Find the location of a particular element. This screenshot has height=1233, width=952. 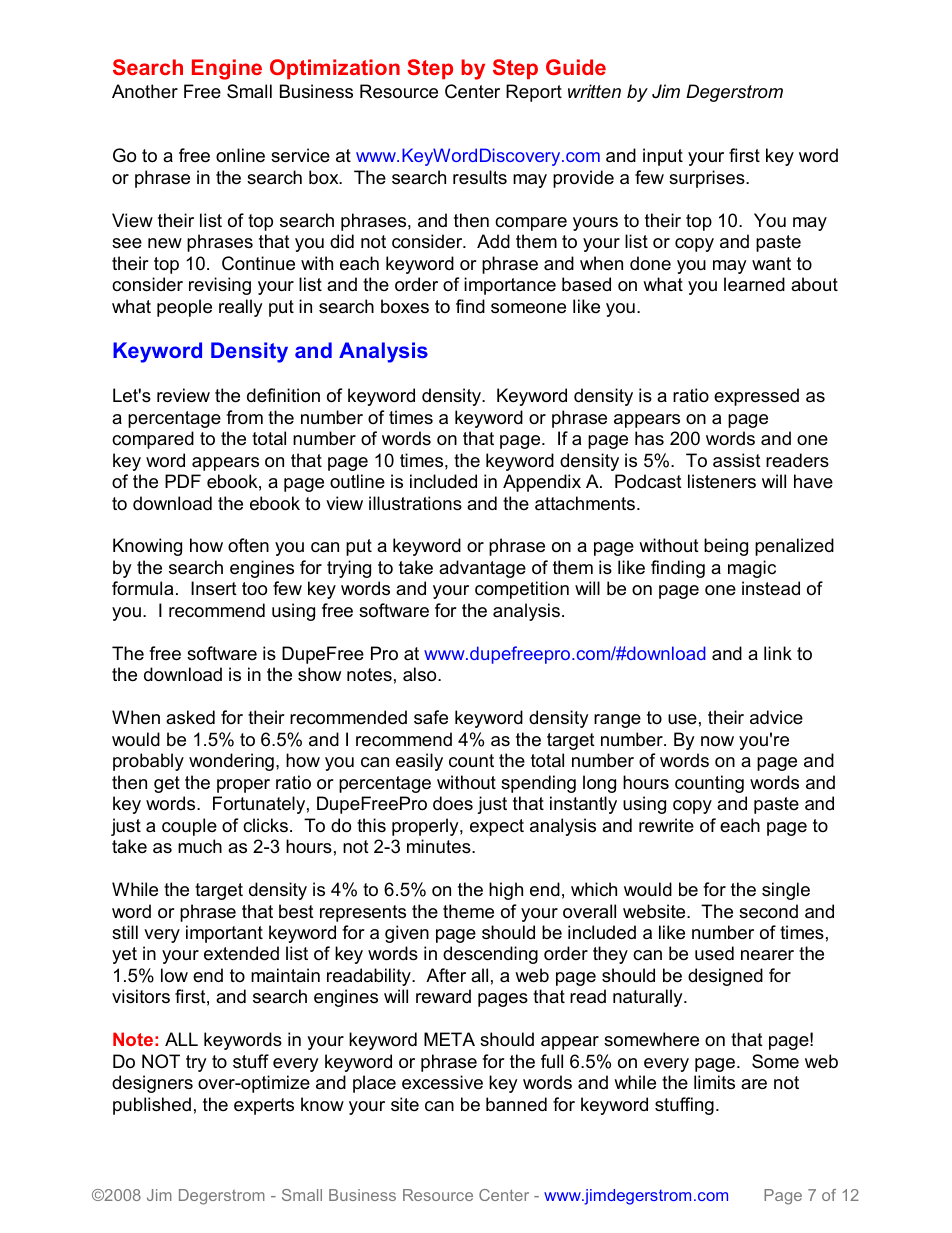

high is located at coordinates (506, 891).
